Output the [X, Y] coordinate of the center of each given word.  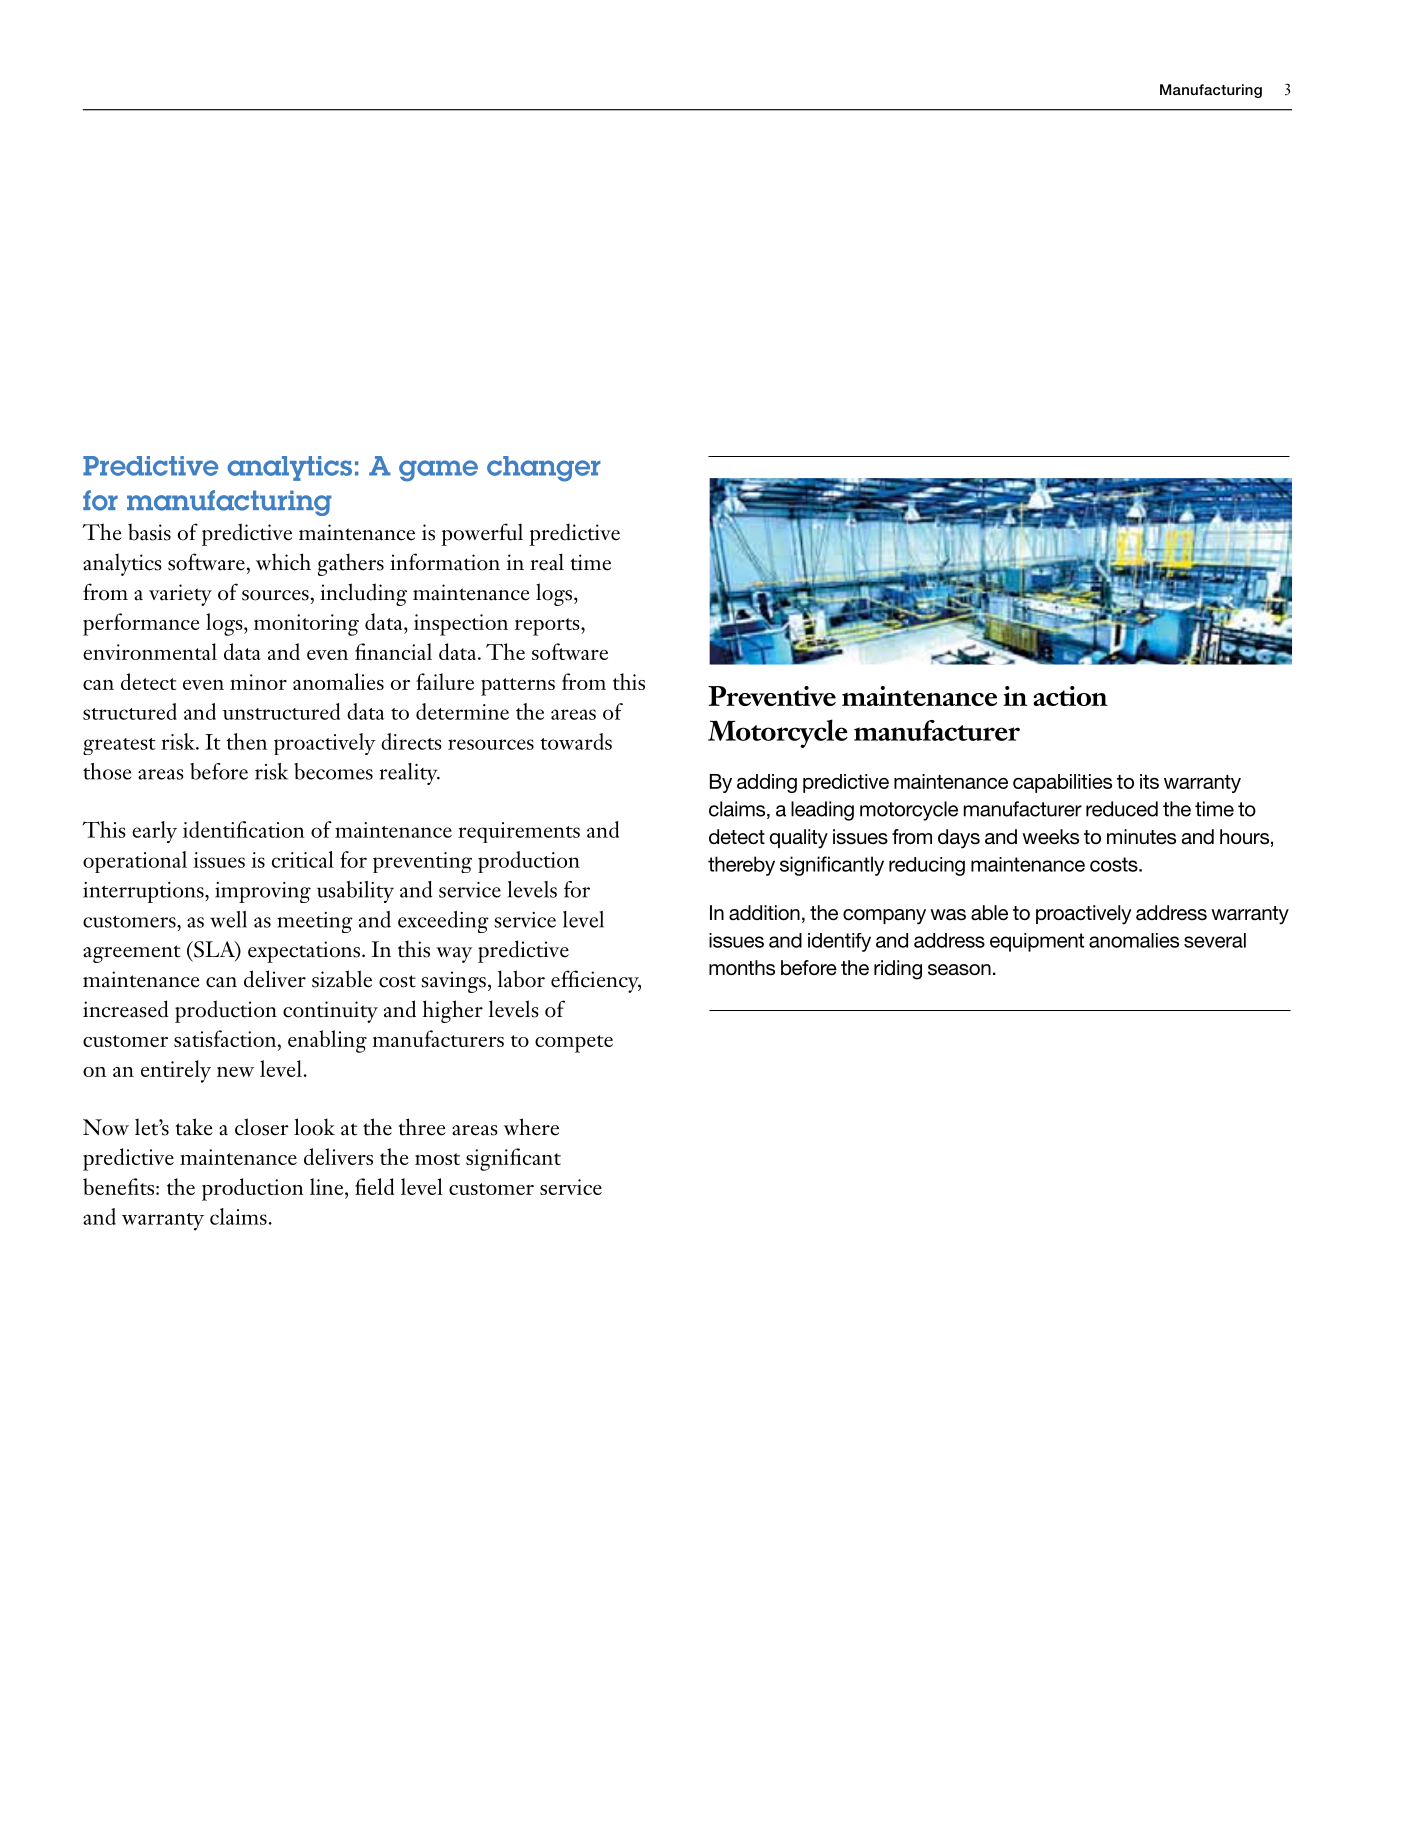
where [531, 1127]
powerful [482, 534]
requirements [519, 832]
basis [149, 532]
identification [244, 829]
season [959, 970]
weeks [1050, 837]
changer [544, 469]
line [328, 1186]
